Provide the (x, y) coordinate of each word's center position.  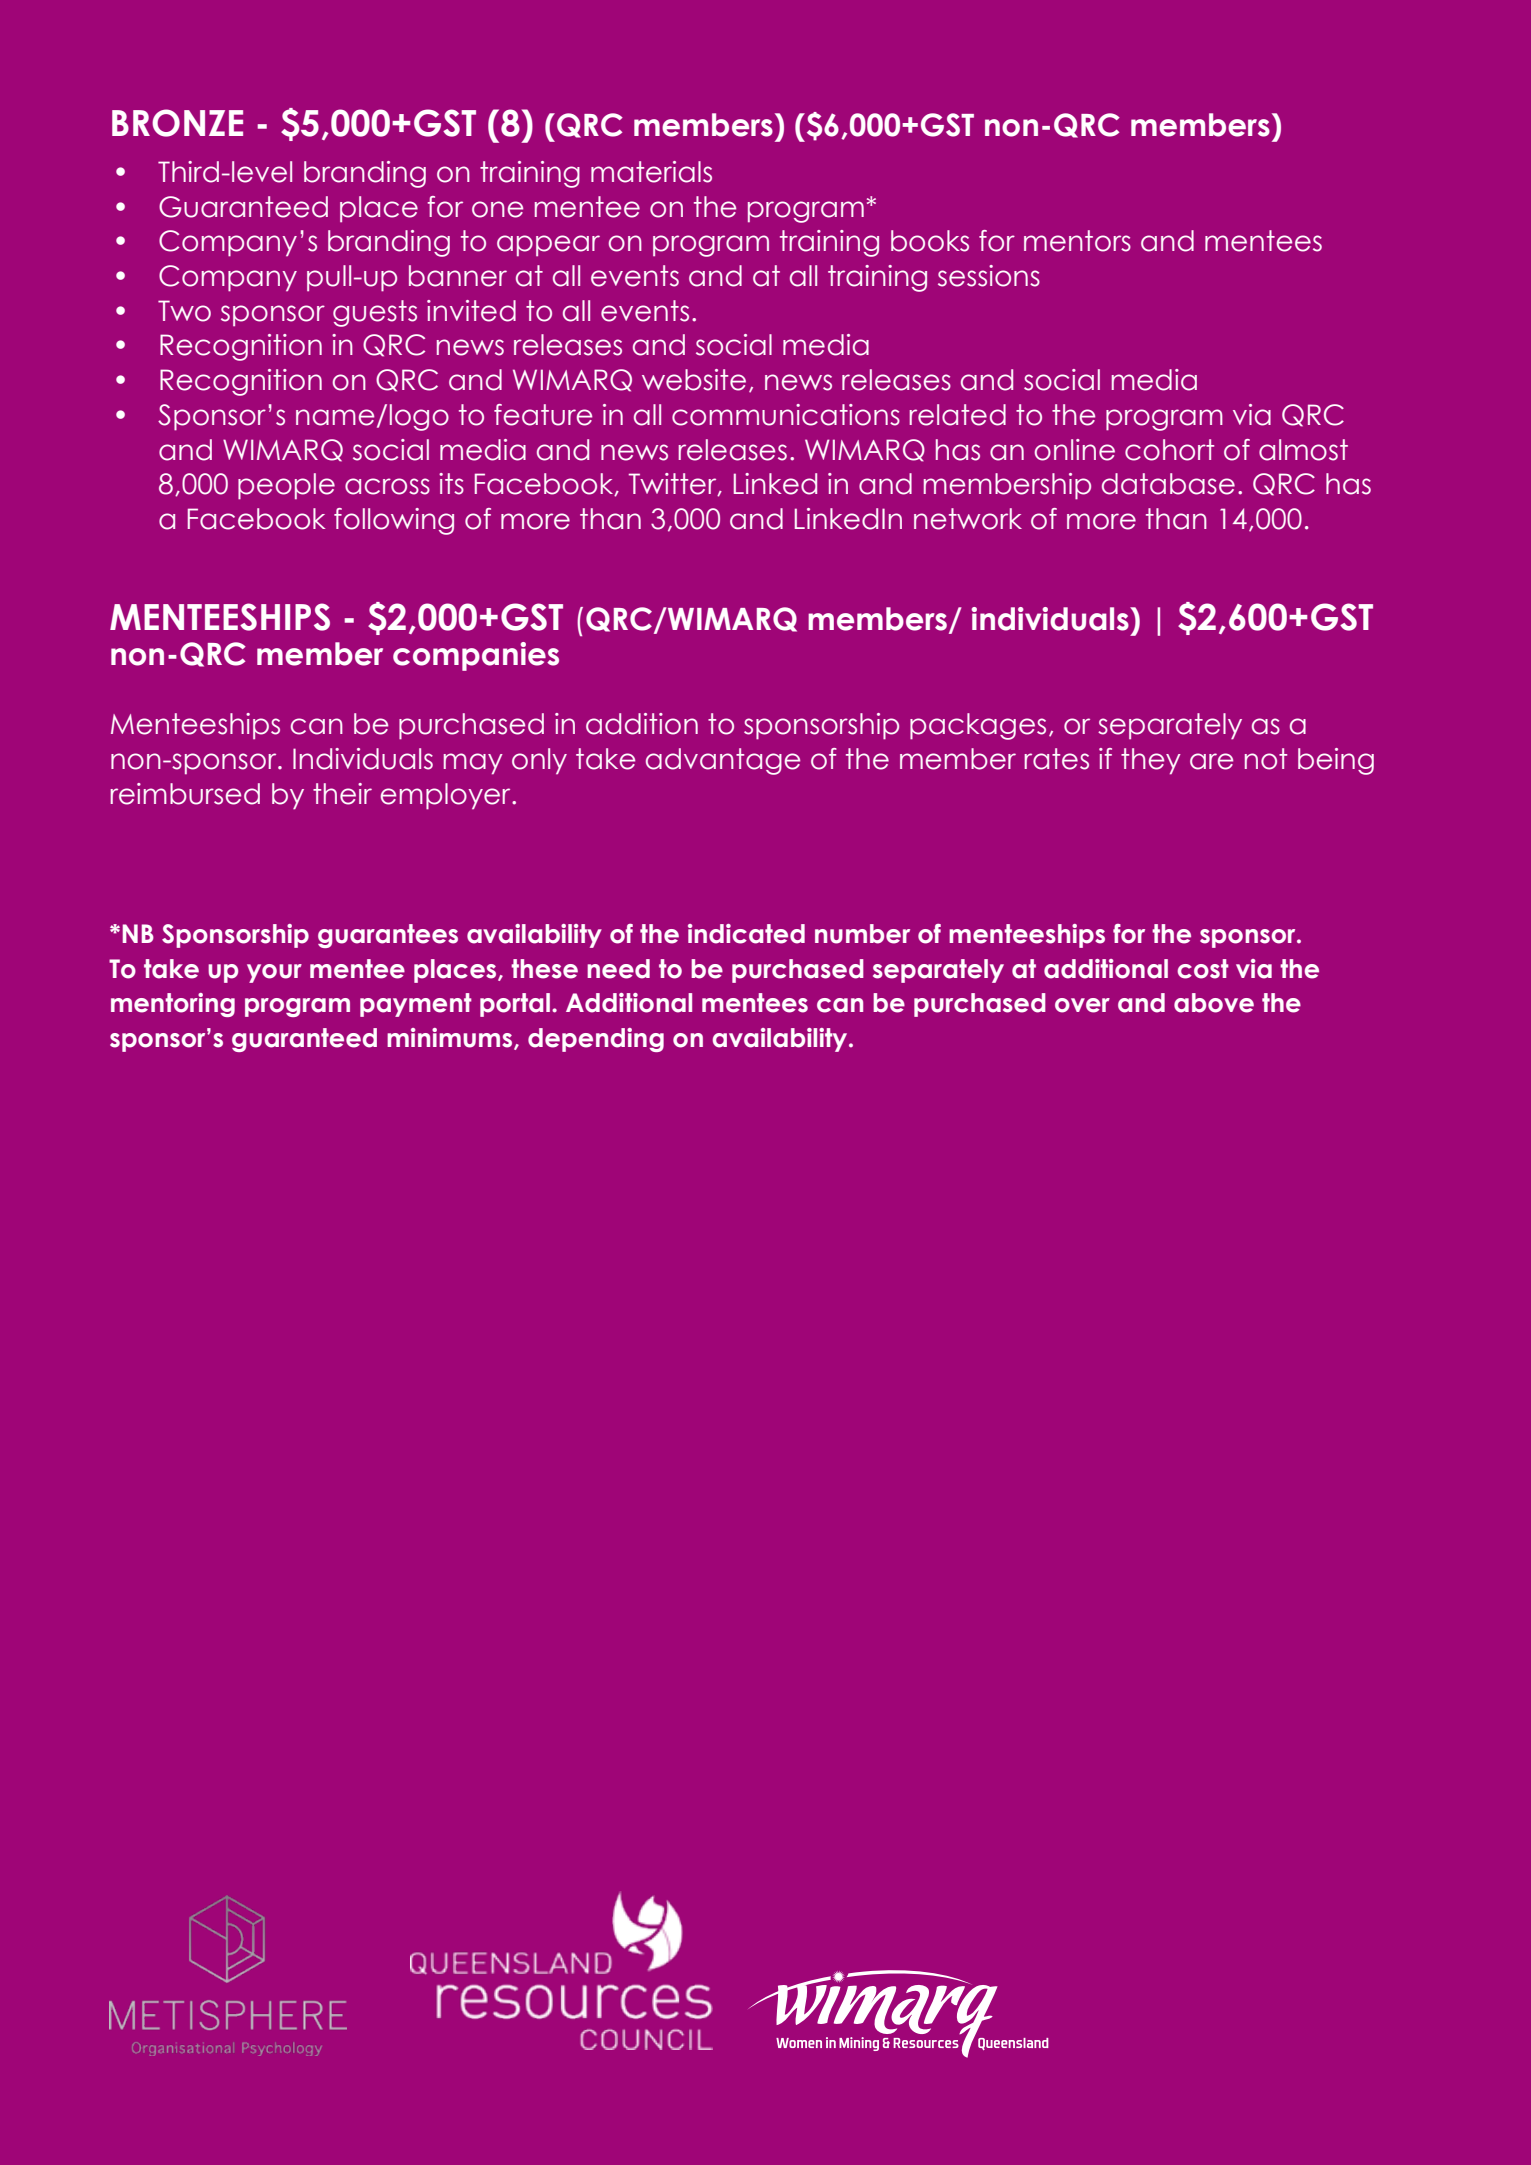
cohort (1169, 450)
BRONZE (177, 123)
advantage (723, 761)
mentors (1077, 241)
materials (651, 172)
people (286, 486)
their (342, 794)
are (1211, 761)
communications (786, 415)
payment (416, 1005)
